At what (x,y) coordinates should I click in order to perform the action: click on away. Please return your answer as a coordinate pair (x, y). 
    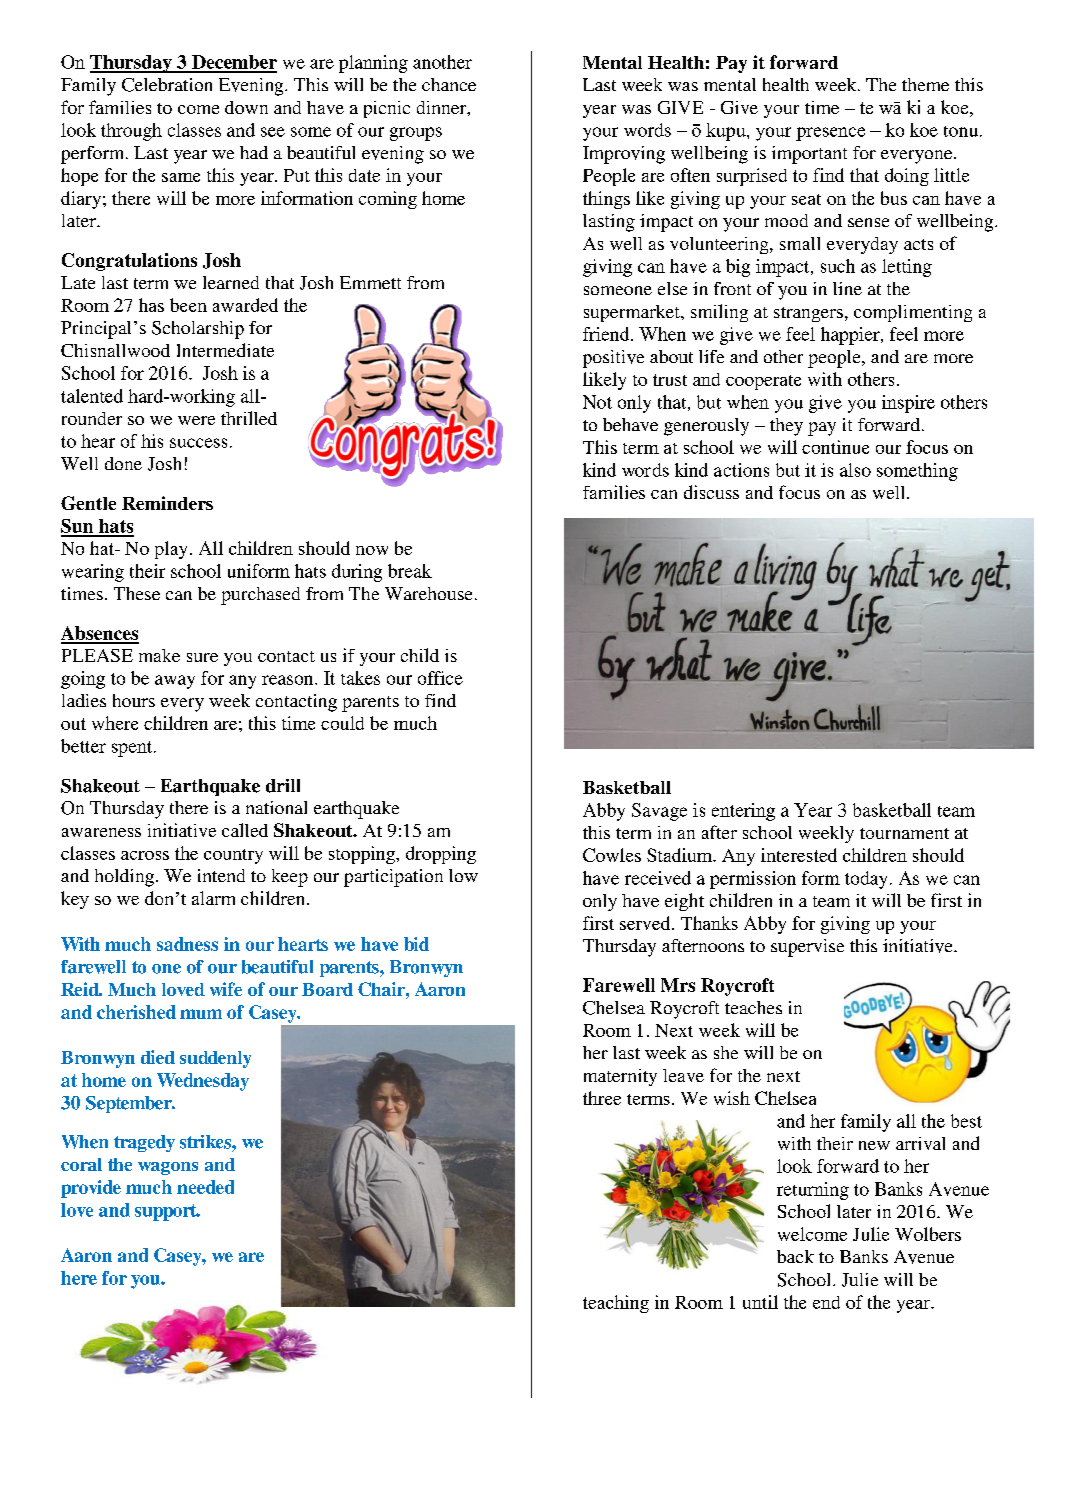
    Looking at the image, I should click on (175, 682).
